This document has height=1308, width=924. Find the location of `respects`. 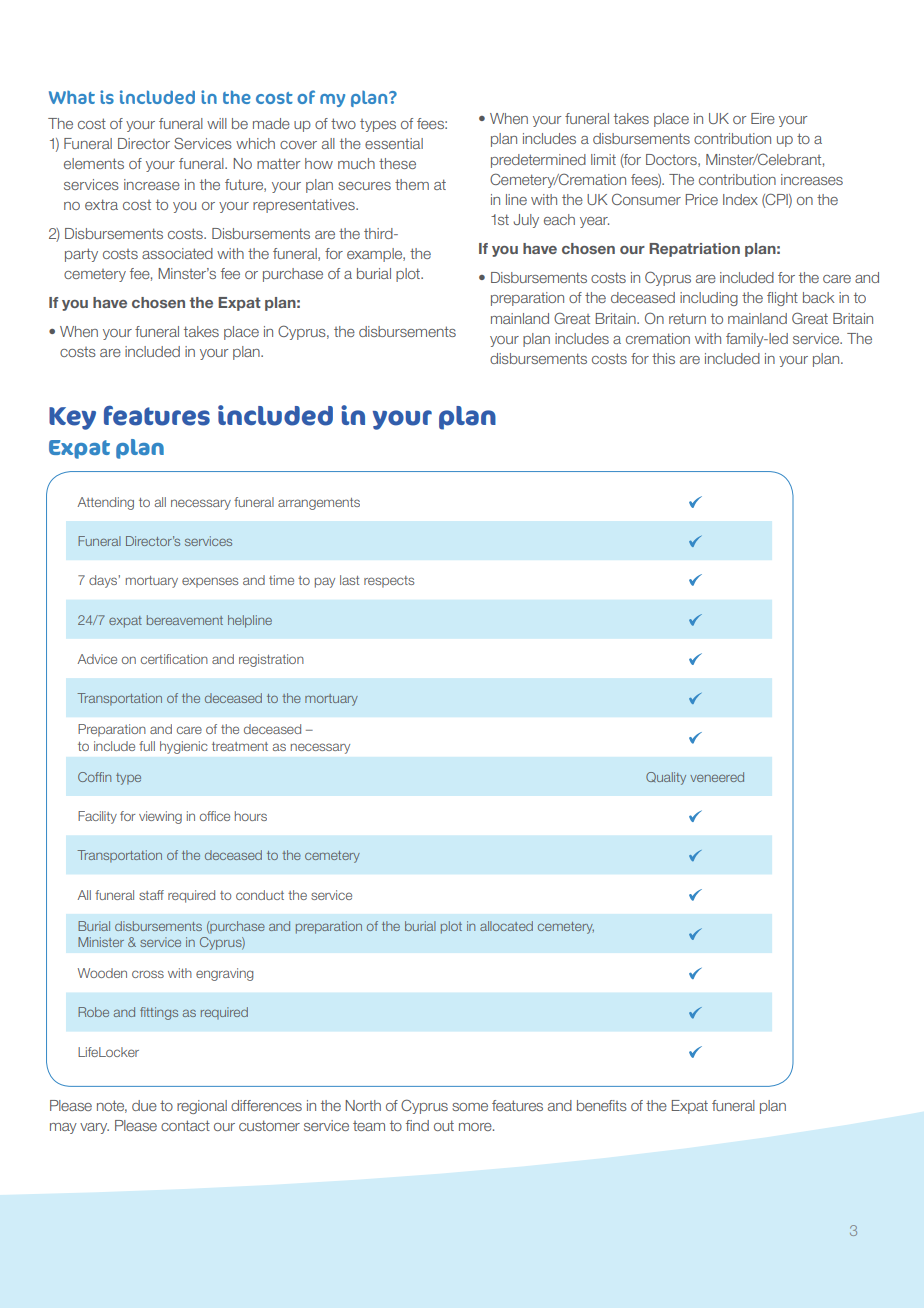

respects is located at coordinates (389, 582).
